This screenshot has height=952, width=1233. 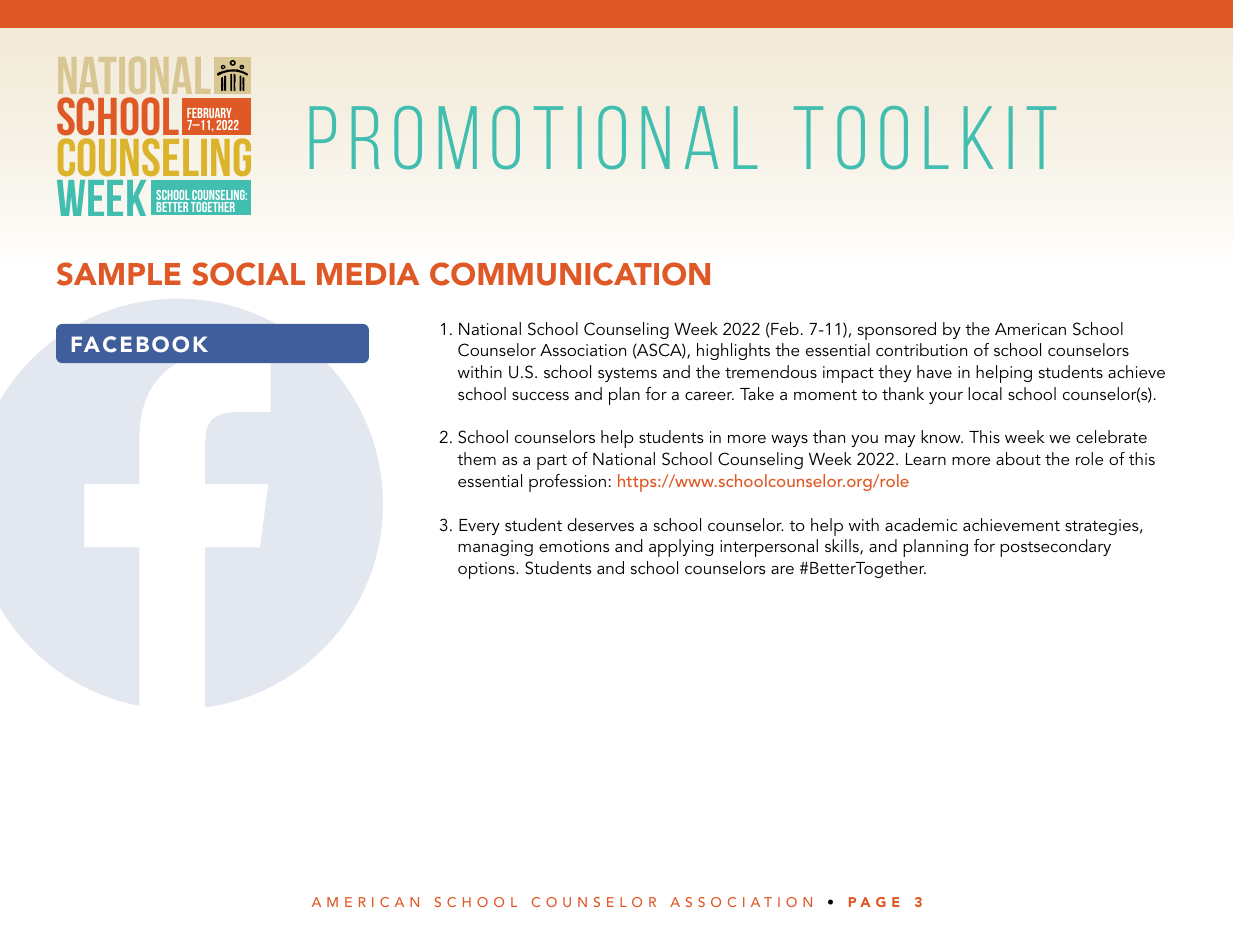 I want to click on them, so click(x=476, y=458).
